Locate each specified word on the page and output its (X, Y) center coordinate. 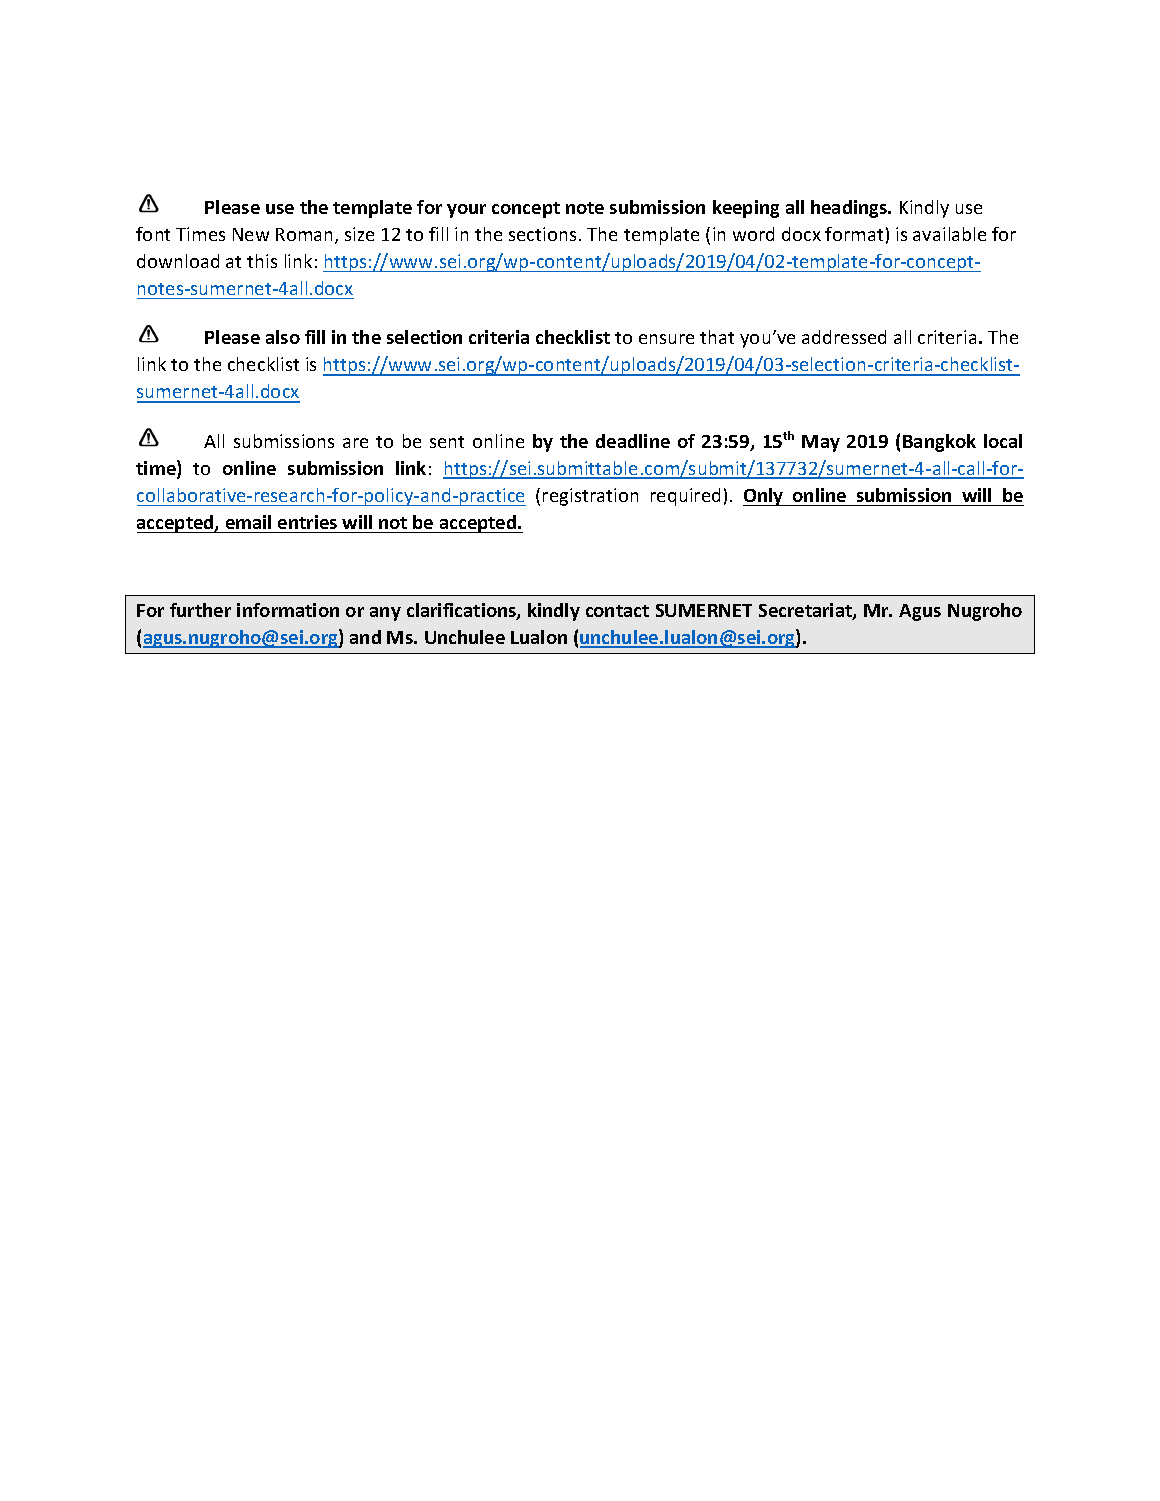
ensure (666, 339)
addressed (844, 337)
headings (850, 209)
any (385, 614)
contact (617, 611)
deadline (633, 441)
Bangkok (939, 443)
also (283, 337)
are (355, 443)
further (200, 610)
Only (764, 497)
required (685, 497)
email (248, 522)
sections (542, 234)
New (251, 234)
